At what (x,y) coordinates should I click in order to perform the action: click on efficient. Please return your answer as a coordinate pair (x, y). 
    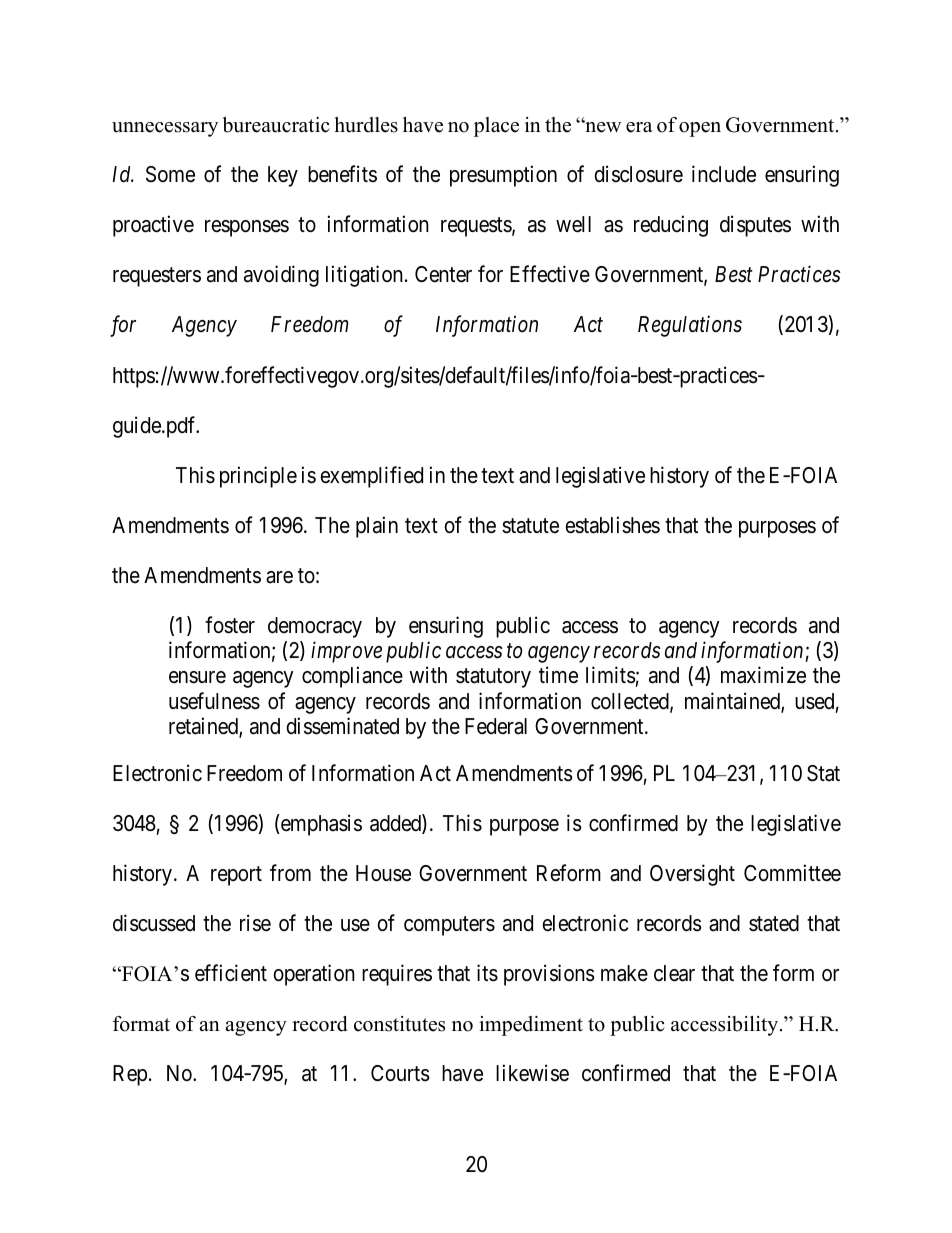
    Looking at the image, I should click on (231, 973).
